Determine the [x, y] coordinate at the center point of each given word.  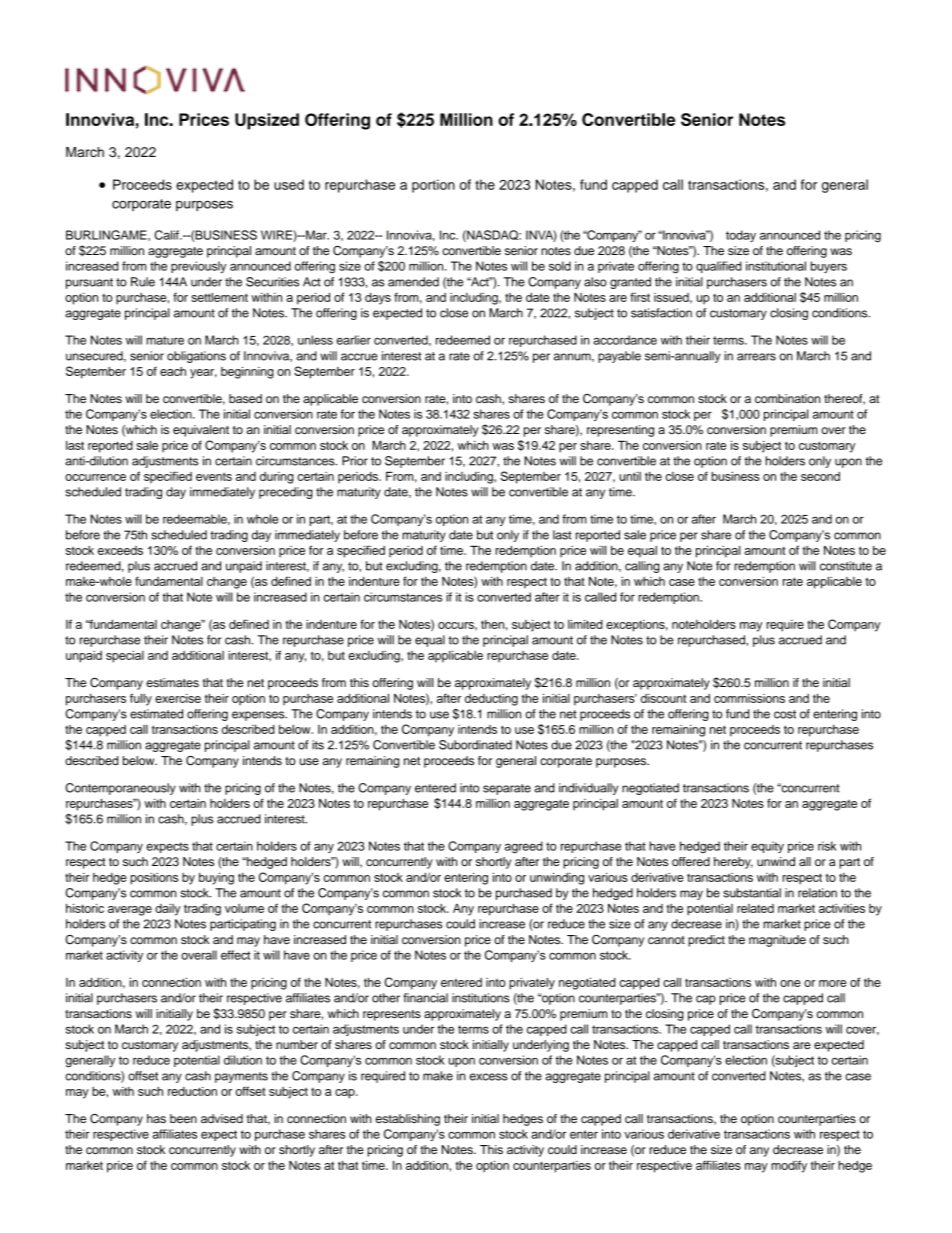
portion [433, 186]
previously [198, 267]
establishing [408, 1120]
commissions [749, 698]
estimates [172, 682]
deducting [491, 700]
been [183, 1118]
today [741, 236]
